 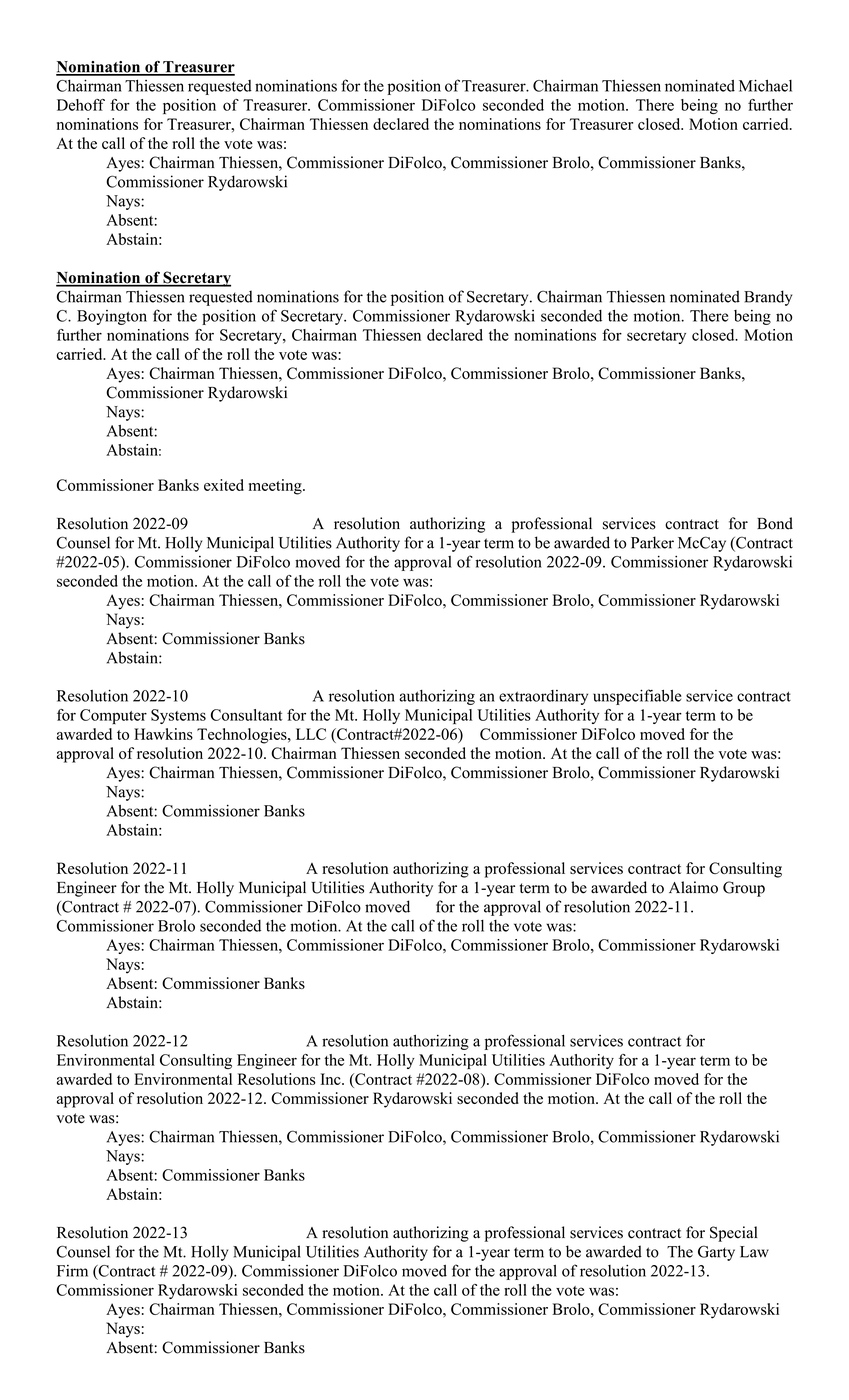 What do you see at coordinates (247, 715) in the screenshot?
I see `Consultant` at bounding box center [247, 715].
